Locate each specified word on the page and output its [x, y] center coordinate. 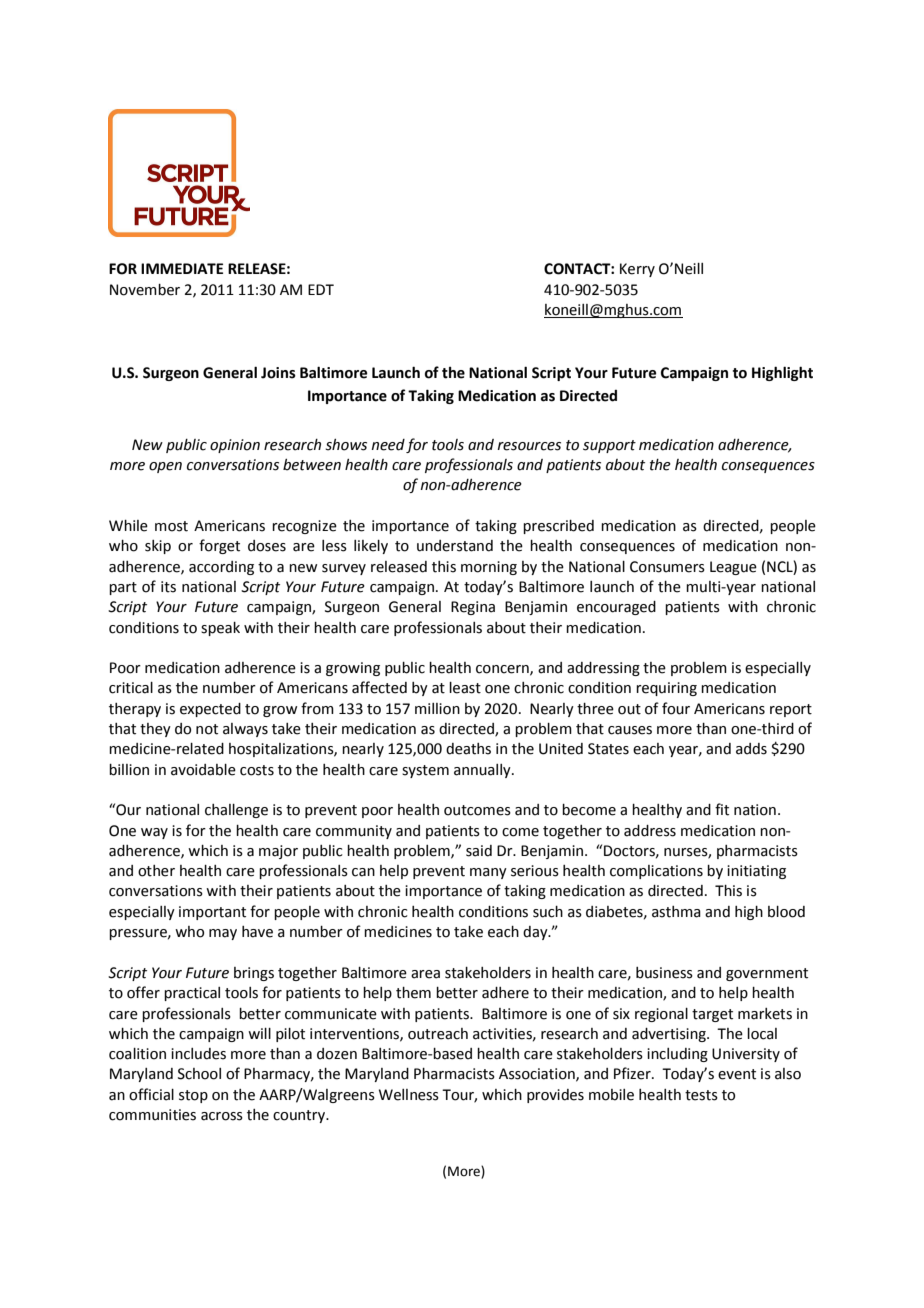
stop [193, 1096]
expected [210, 710]
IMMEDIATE [182, 268]
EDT [321, 289]
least [465, 688]
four [676, 708]
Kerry [637, 270]
